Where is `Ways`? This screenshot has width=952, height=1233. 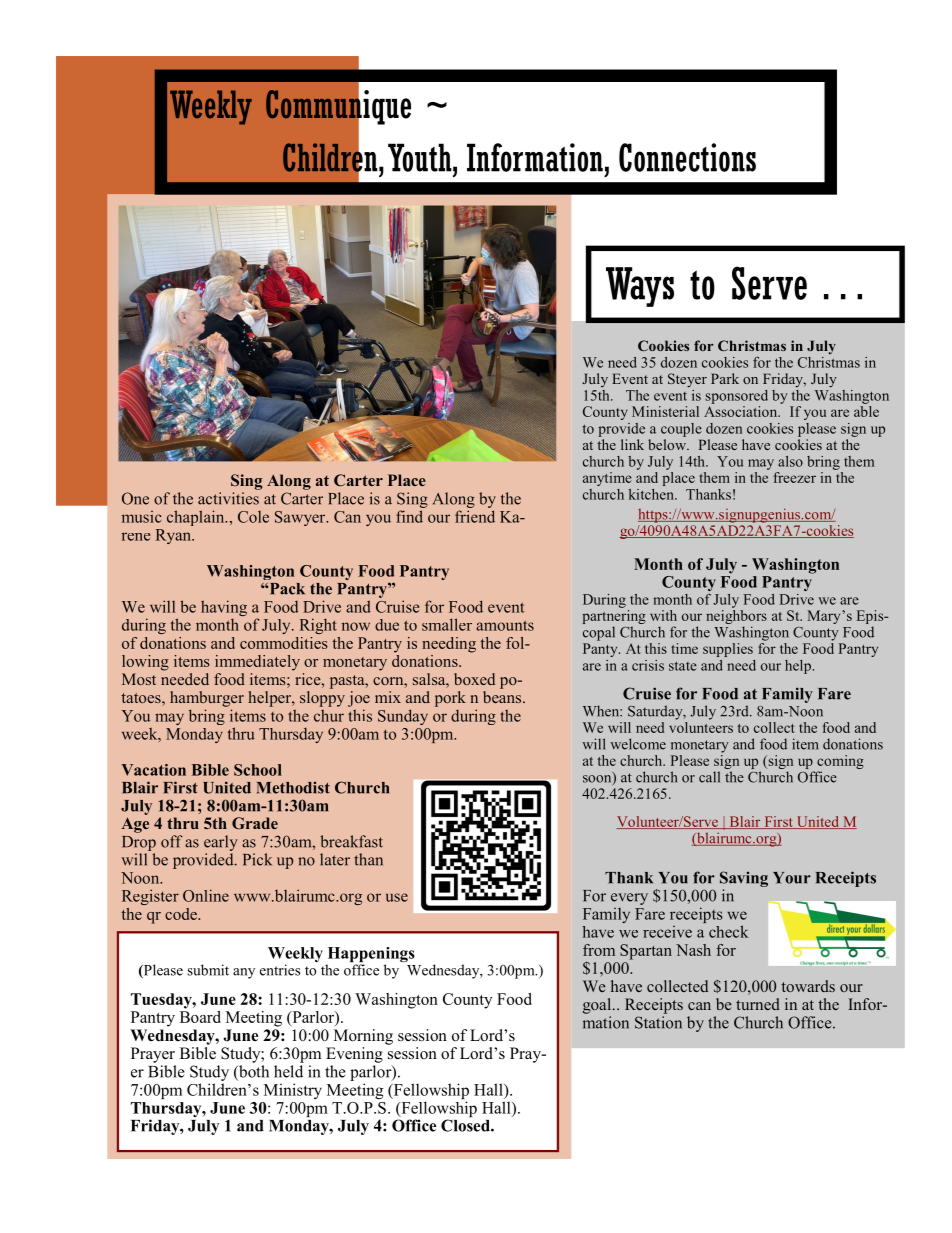
Ways is located at coordinates (640, 287).
